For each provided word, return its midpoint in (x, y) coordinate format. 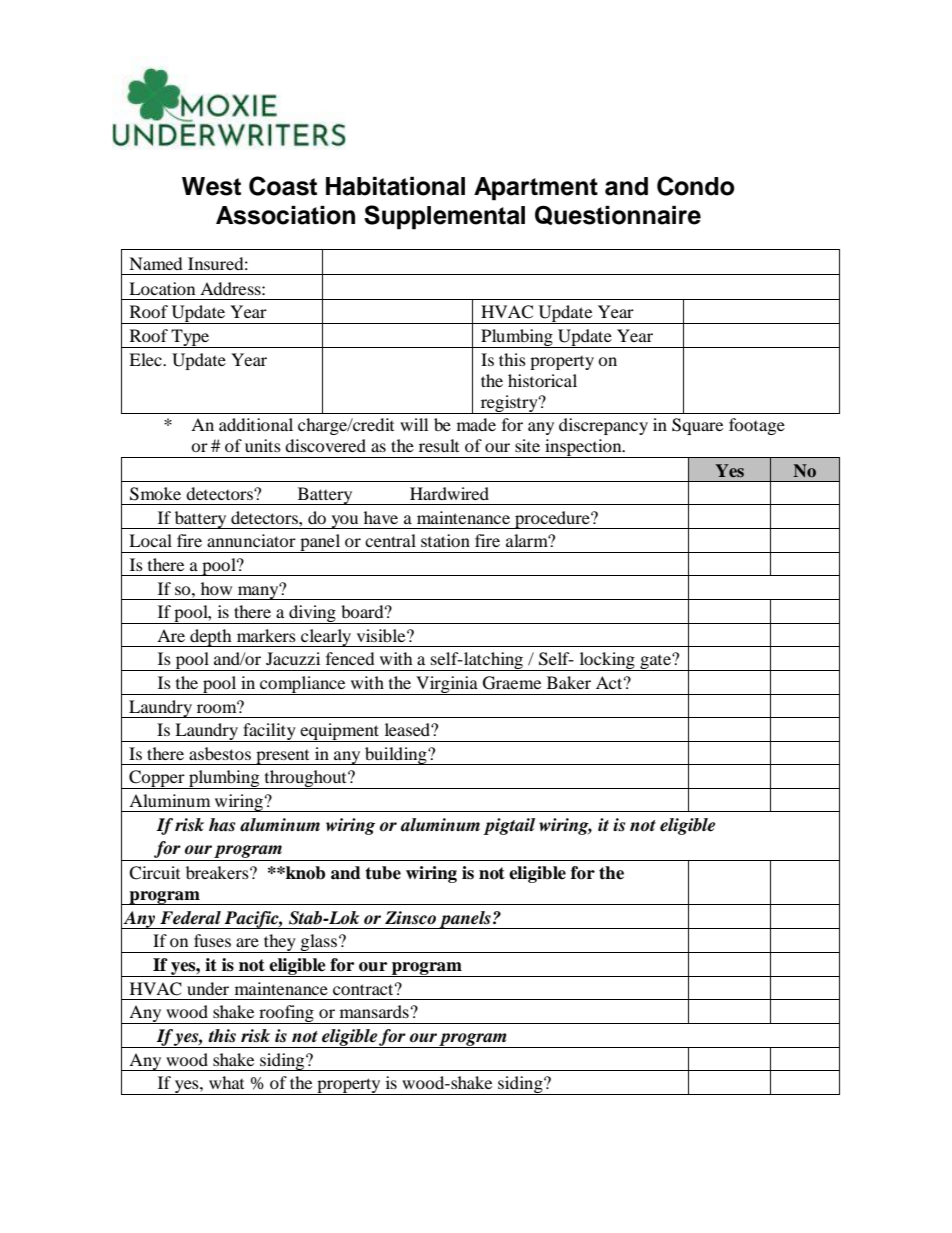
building (396, 756)
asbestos (220, 753)
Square (697, 426)
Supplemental (444, 217)
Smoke (155, 494)
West (211, 186)
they (280, 943)
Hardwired (449, 493)
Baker (569, 682)
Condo (696, 186)
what (226, 1082)
